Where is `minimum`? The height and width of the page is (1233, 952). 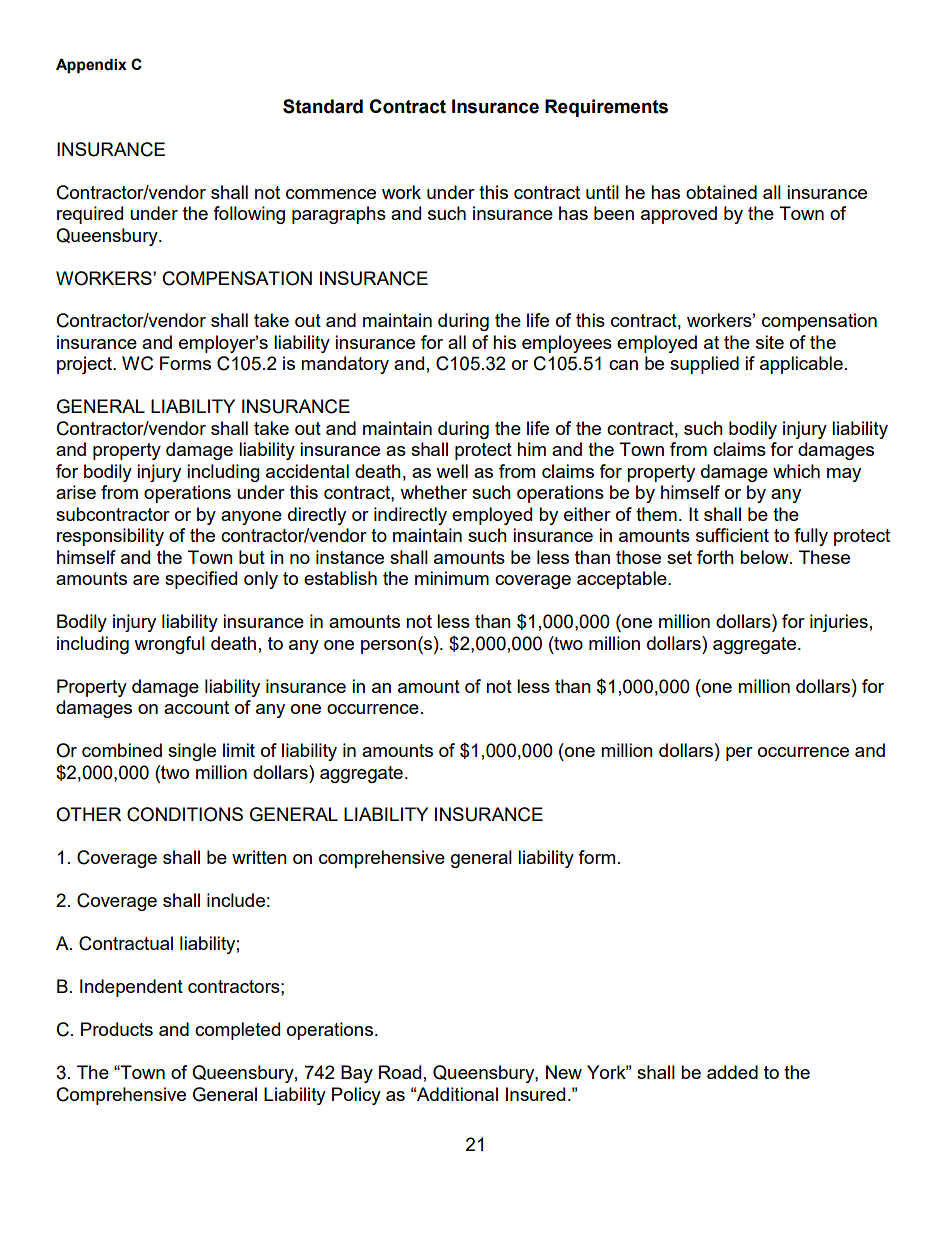 minimum is located at coordinates (452, 578).
